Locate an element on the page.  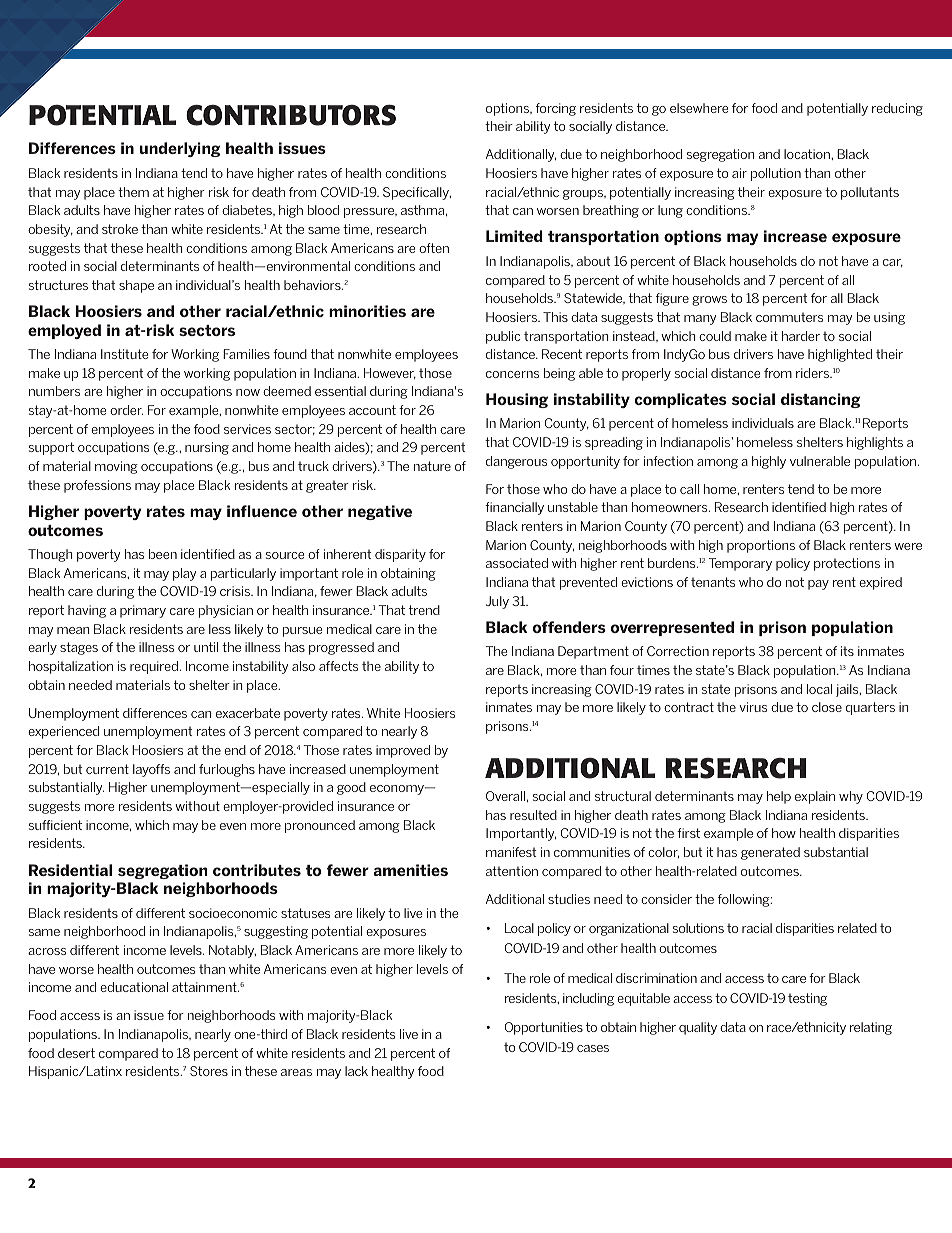
Institute is located at coordinates (124, 354).
